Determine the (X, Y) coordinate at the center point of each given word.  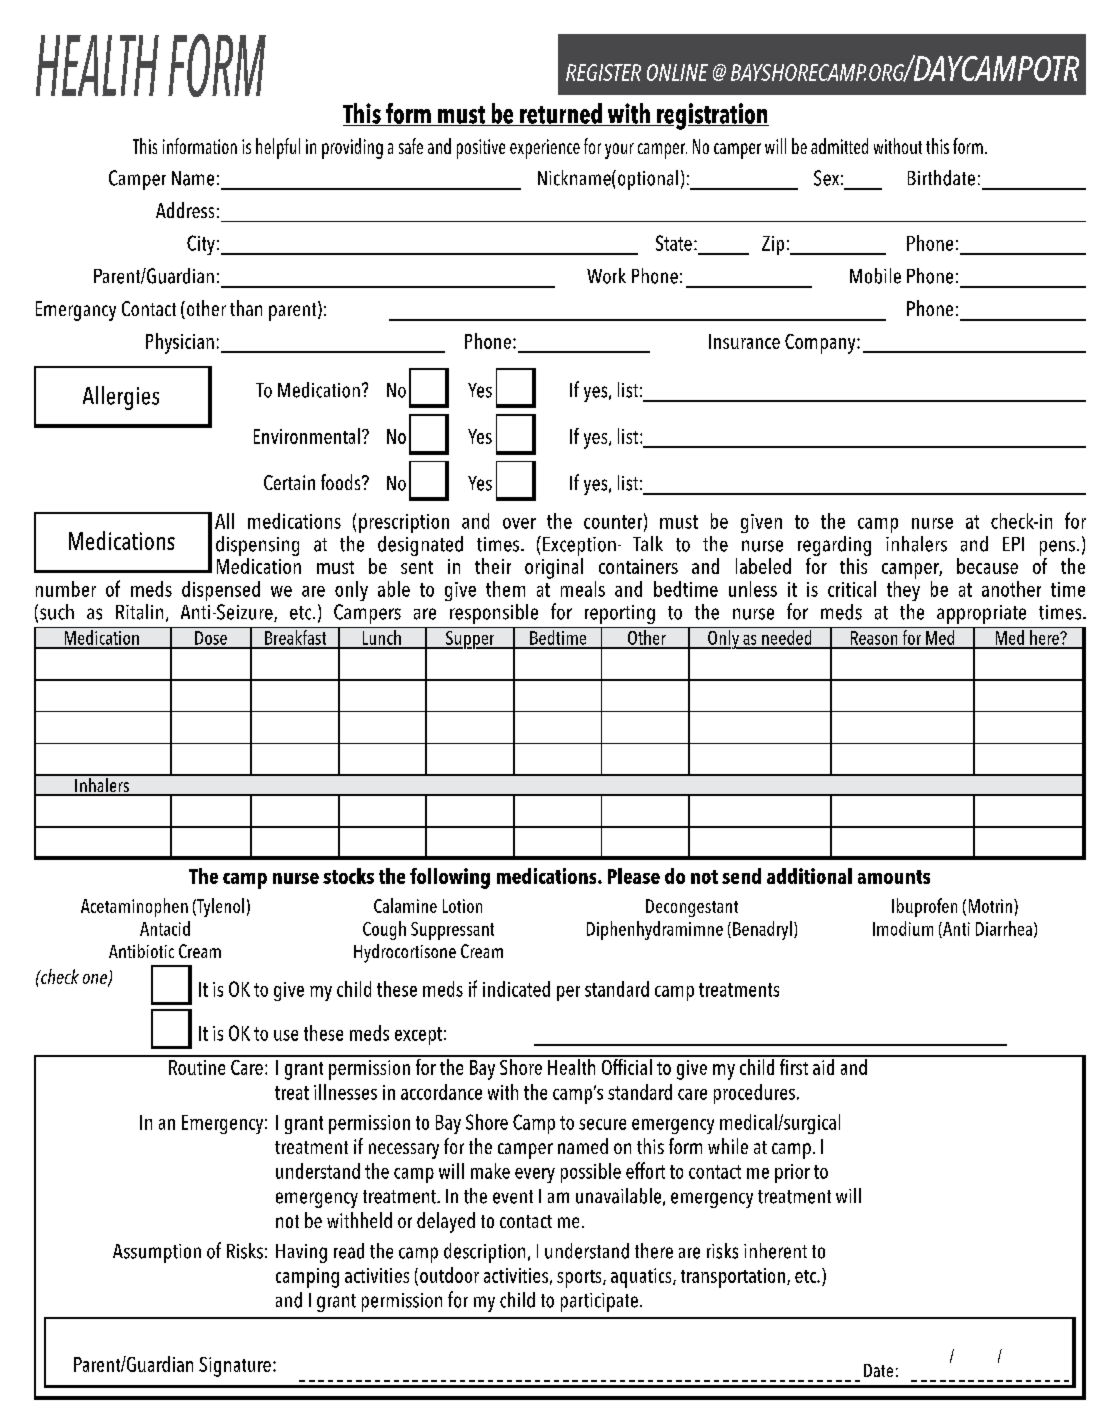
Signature (235, 1367)
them (505, 589)
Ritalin (139, 612)
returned (561, 114)
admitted (839, 146)
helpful (278, 148)
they (903, 589)
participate (599, 1302)
